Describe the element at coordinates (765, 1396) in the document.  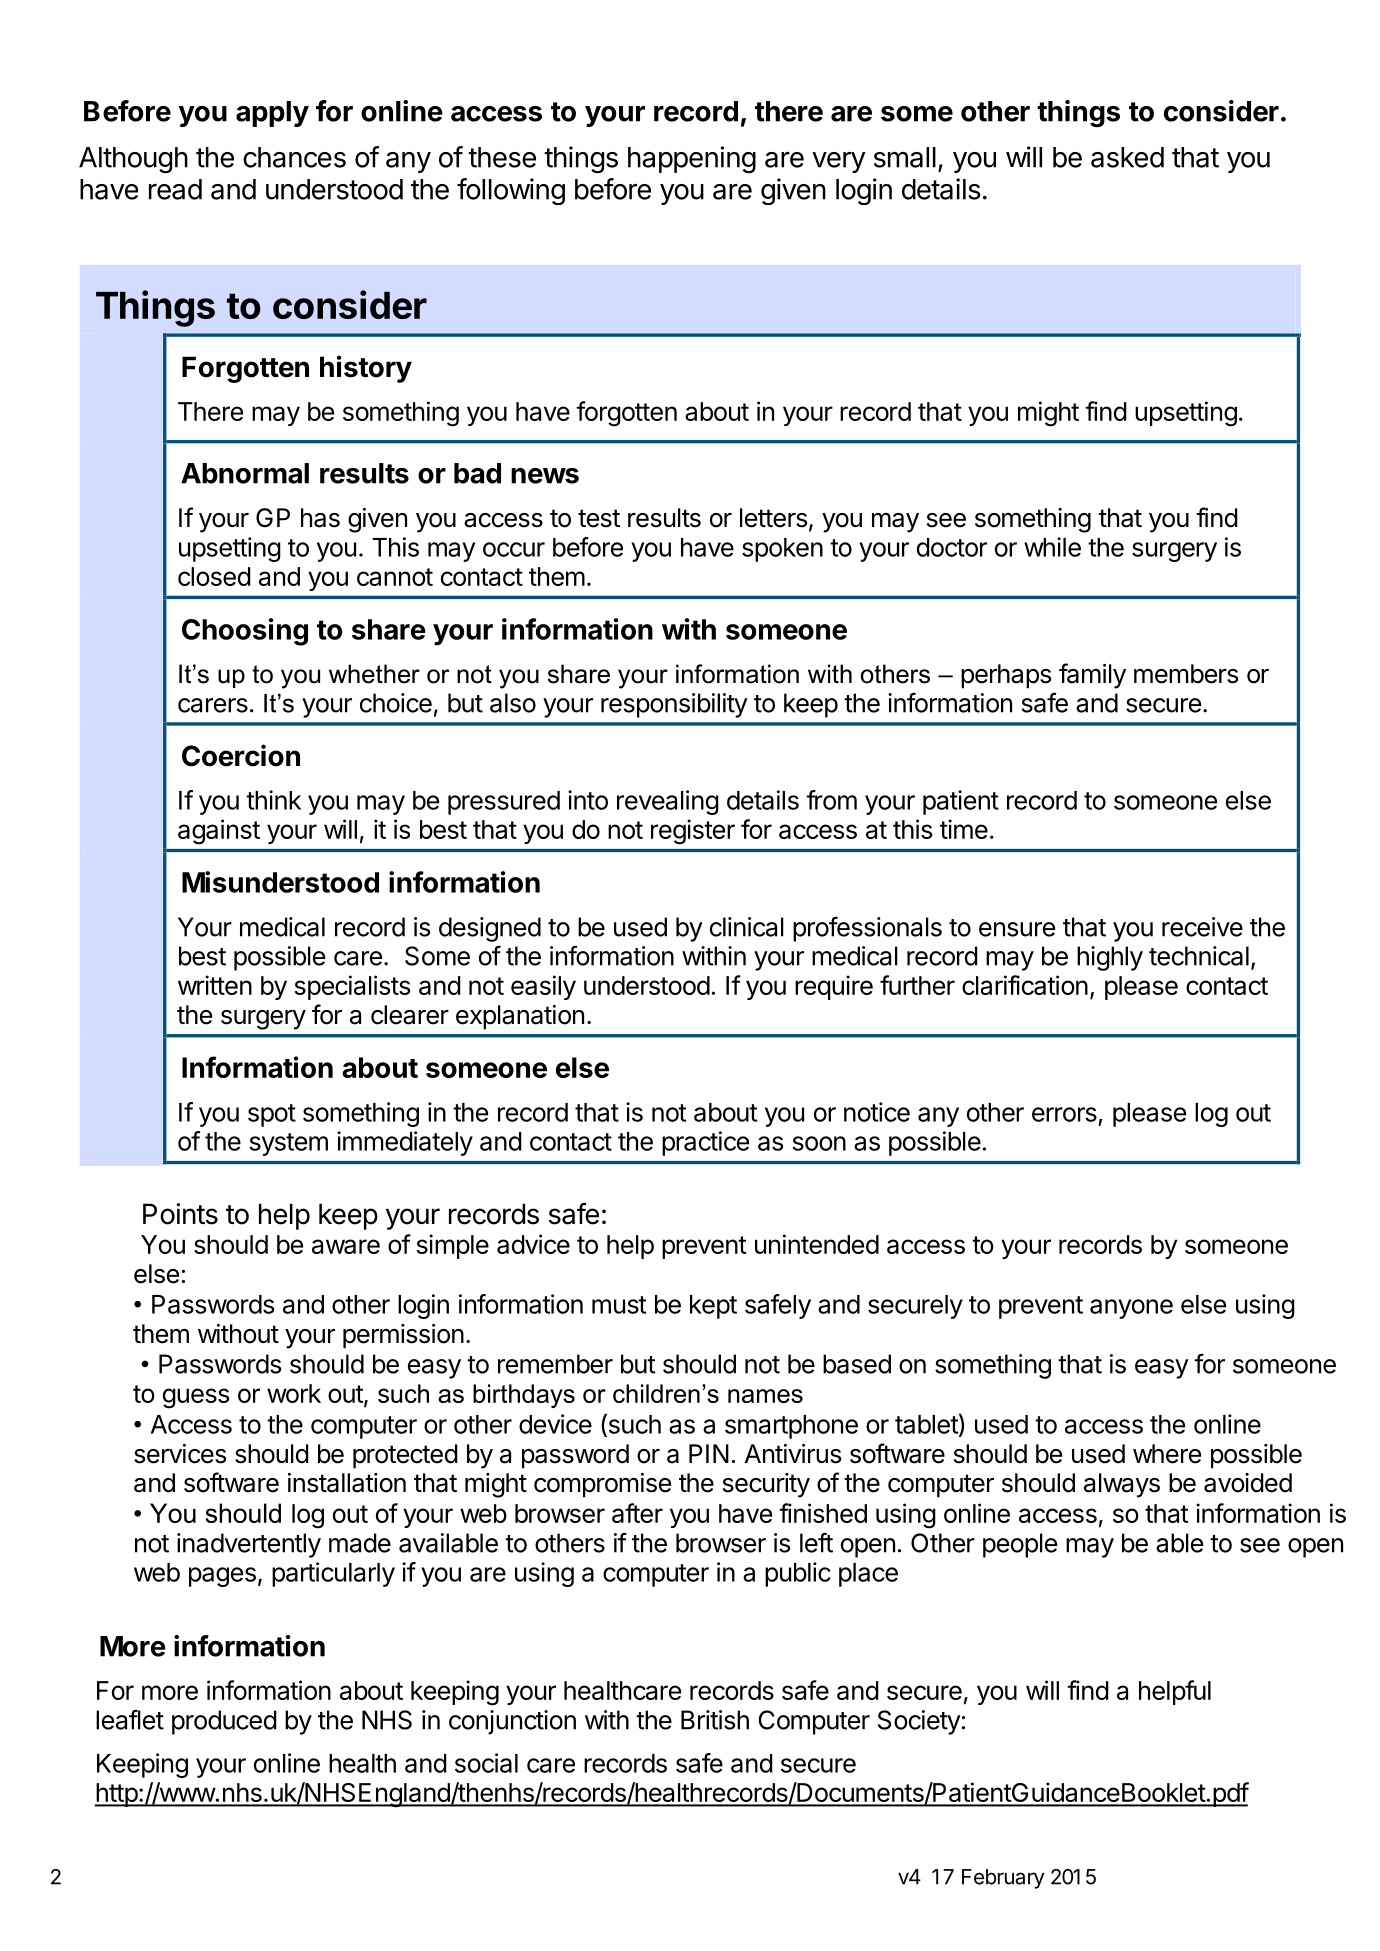
I see `names` at that location.
